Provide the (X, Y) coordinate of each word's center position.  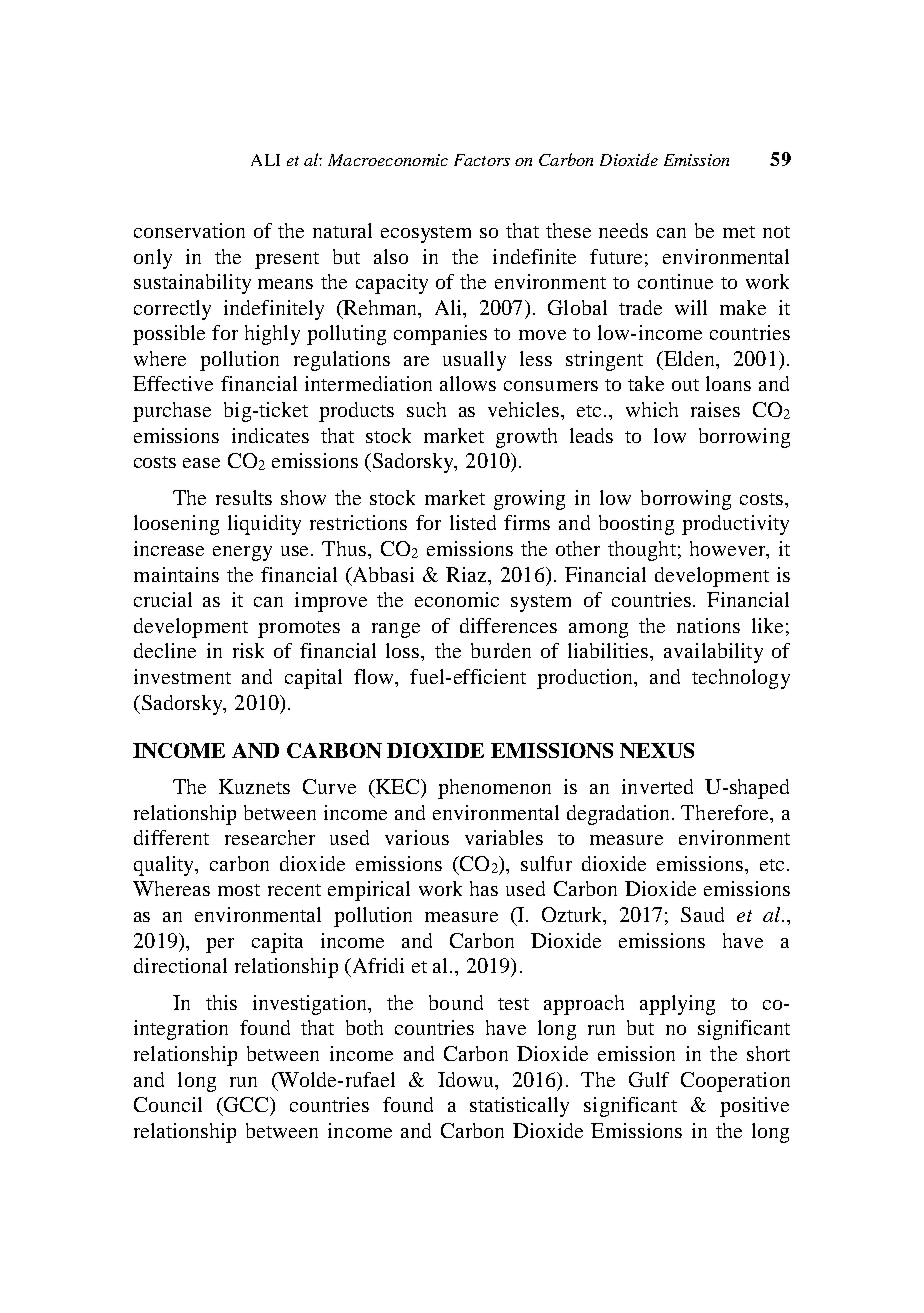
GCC (246, 1104)
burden (501, 650)
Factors (482, 160)
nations (708, 625)
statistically (519, 1107)
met (739, 232)
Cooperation (735, 1082)
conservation (189, 230)
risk (248, 650)
